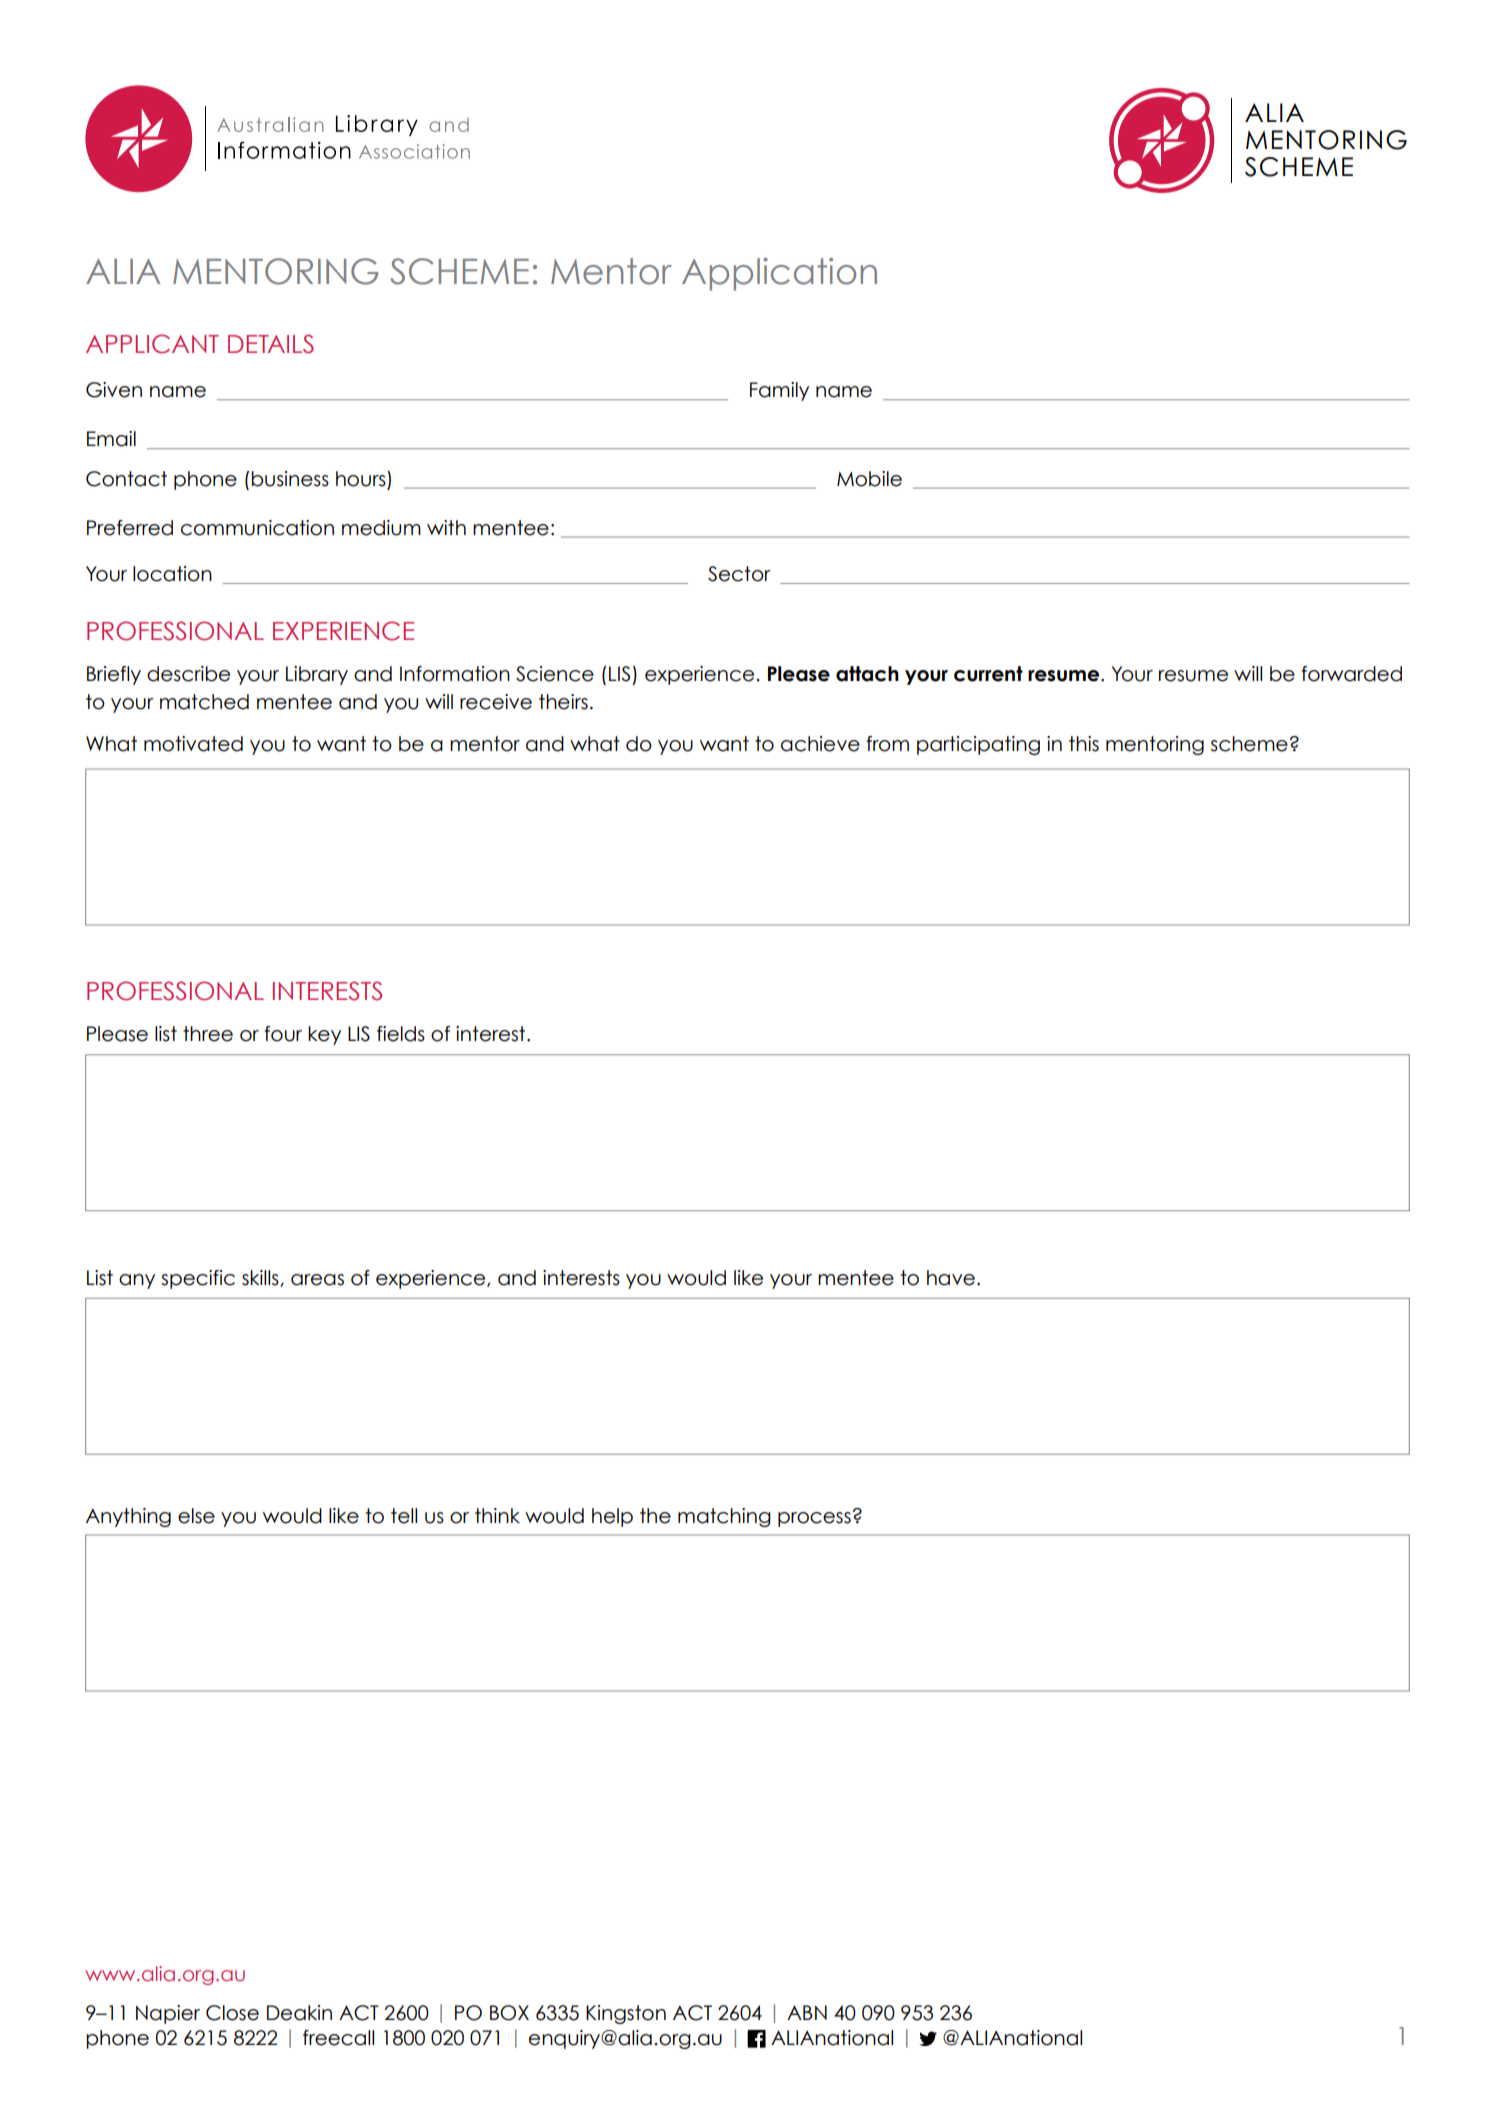 The image size is (1495, 2114). Describe the element at coordinates (193, 744) in the screenshot. I see `motivated` at that location.
